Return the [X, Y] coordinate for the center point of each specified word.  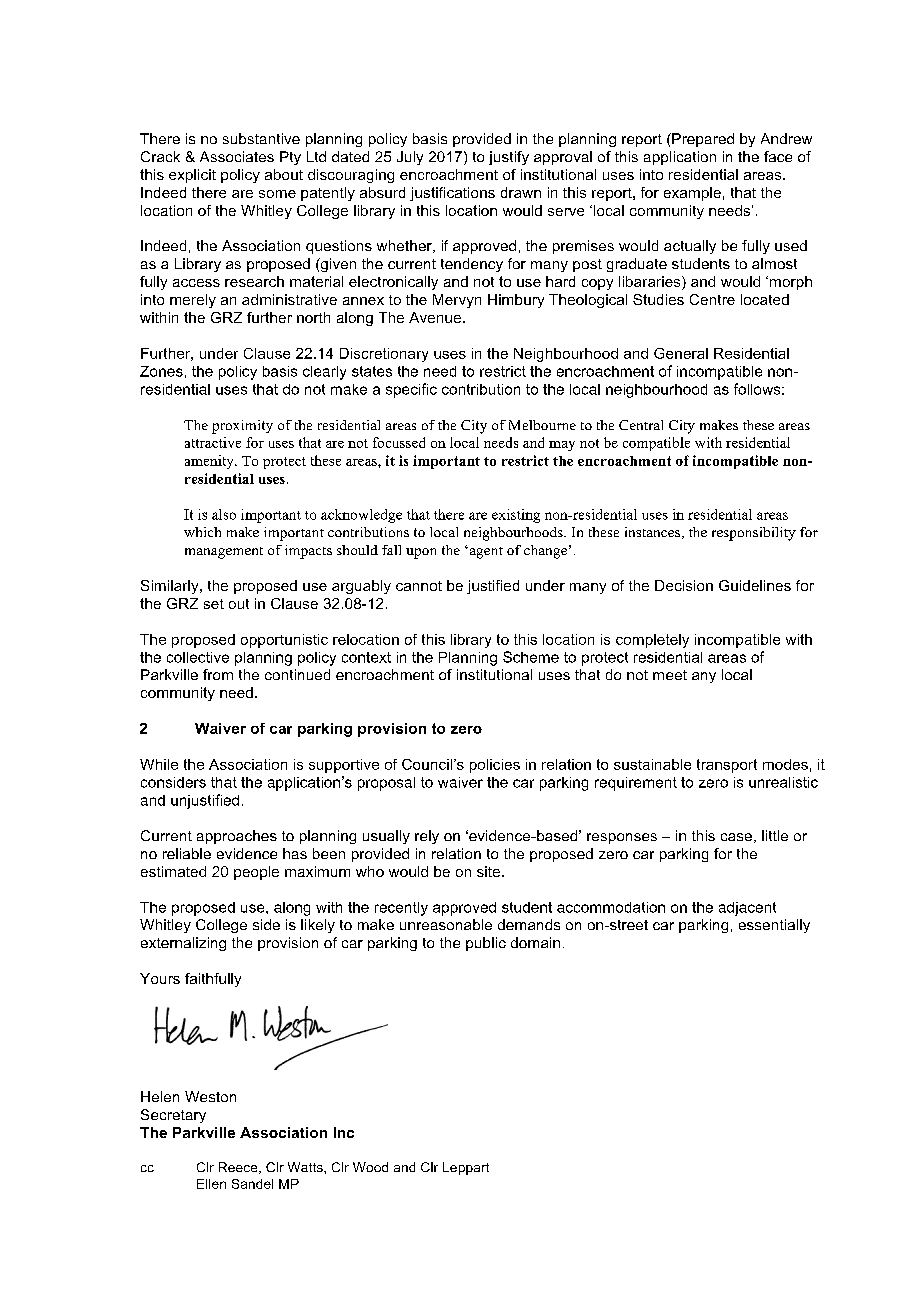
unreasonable [446, 924]
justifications [452, 194]
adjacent [747, 909]
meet [670, 675]
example [692, 194]
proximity [242, 427]
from [218, 674]
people [256, 873]
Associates [237, 156]
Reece [239, 1168]
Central [641, 425]
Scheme [531, 657]
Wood [370, 1167]
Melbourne [542, 425]
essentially [774, 926]
